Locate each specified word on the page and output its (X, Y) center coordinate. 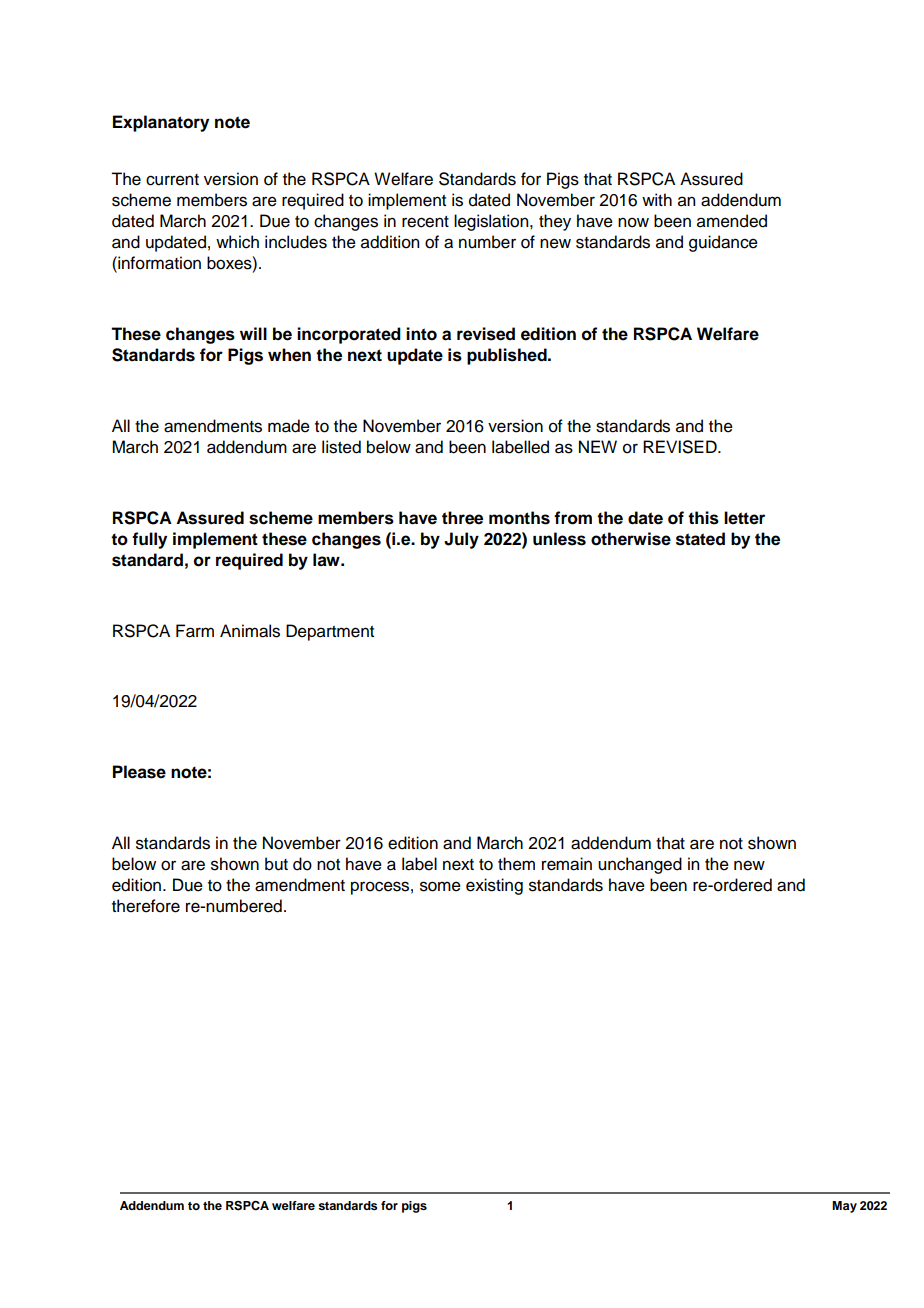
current (172, 180)
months (519, 518)
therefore (146, 906)
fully (149, 540)
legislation (492, 222)
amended (732, 221)
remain (567, 864)
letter (744, 518)
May (844, 1207)
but (276, 864)
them (516, 864)
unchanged (640, 865)
